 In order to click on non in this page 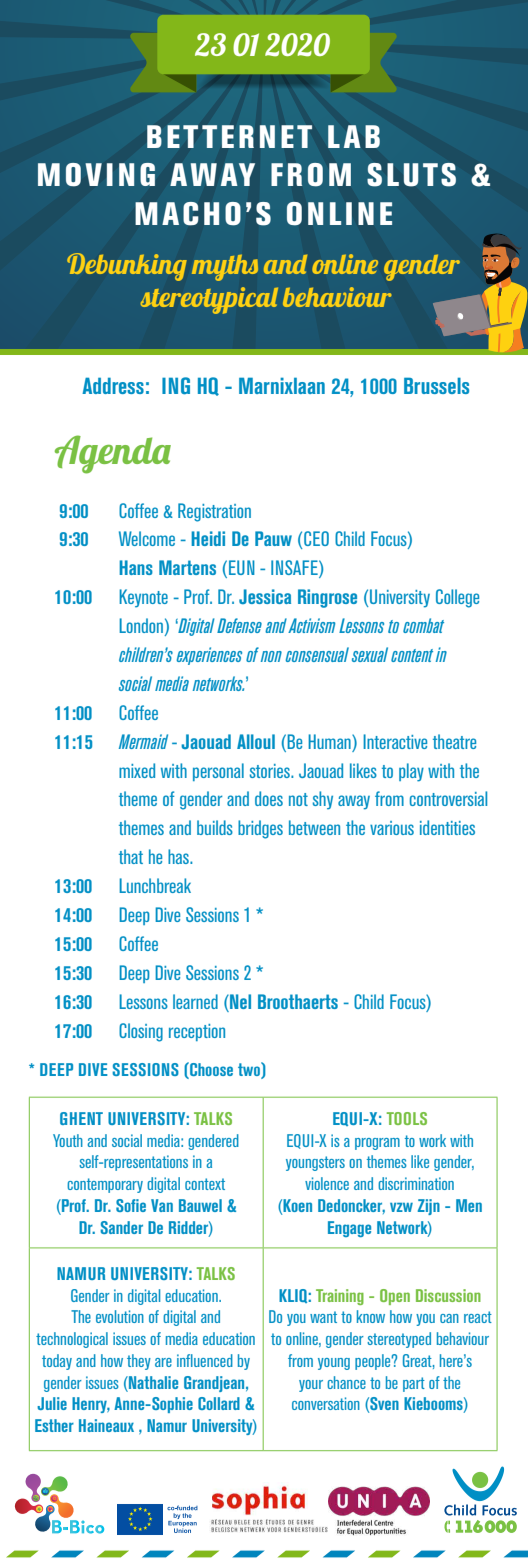, I will do `click(271, 656)`.
